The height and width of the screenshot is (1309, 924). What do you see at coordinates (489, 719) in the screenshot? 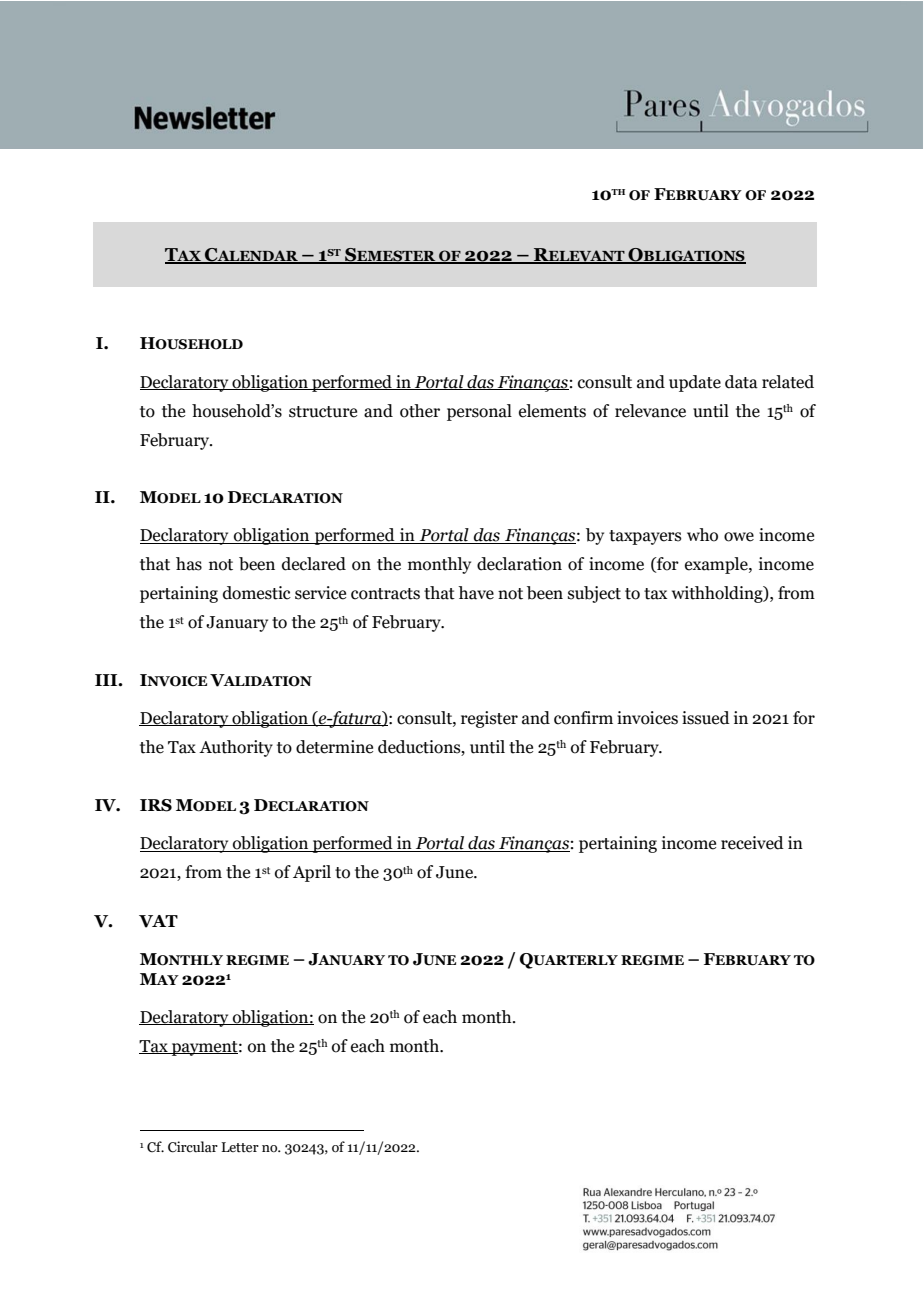
I see `register` at bounding box center [489, 719].
